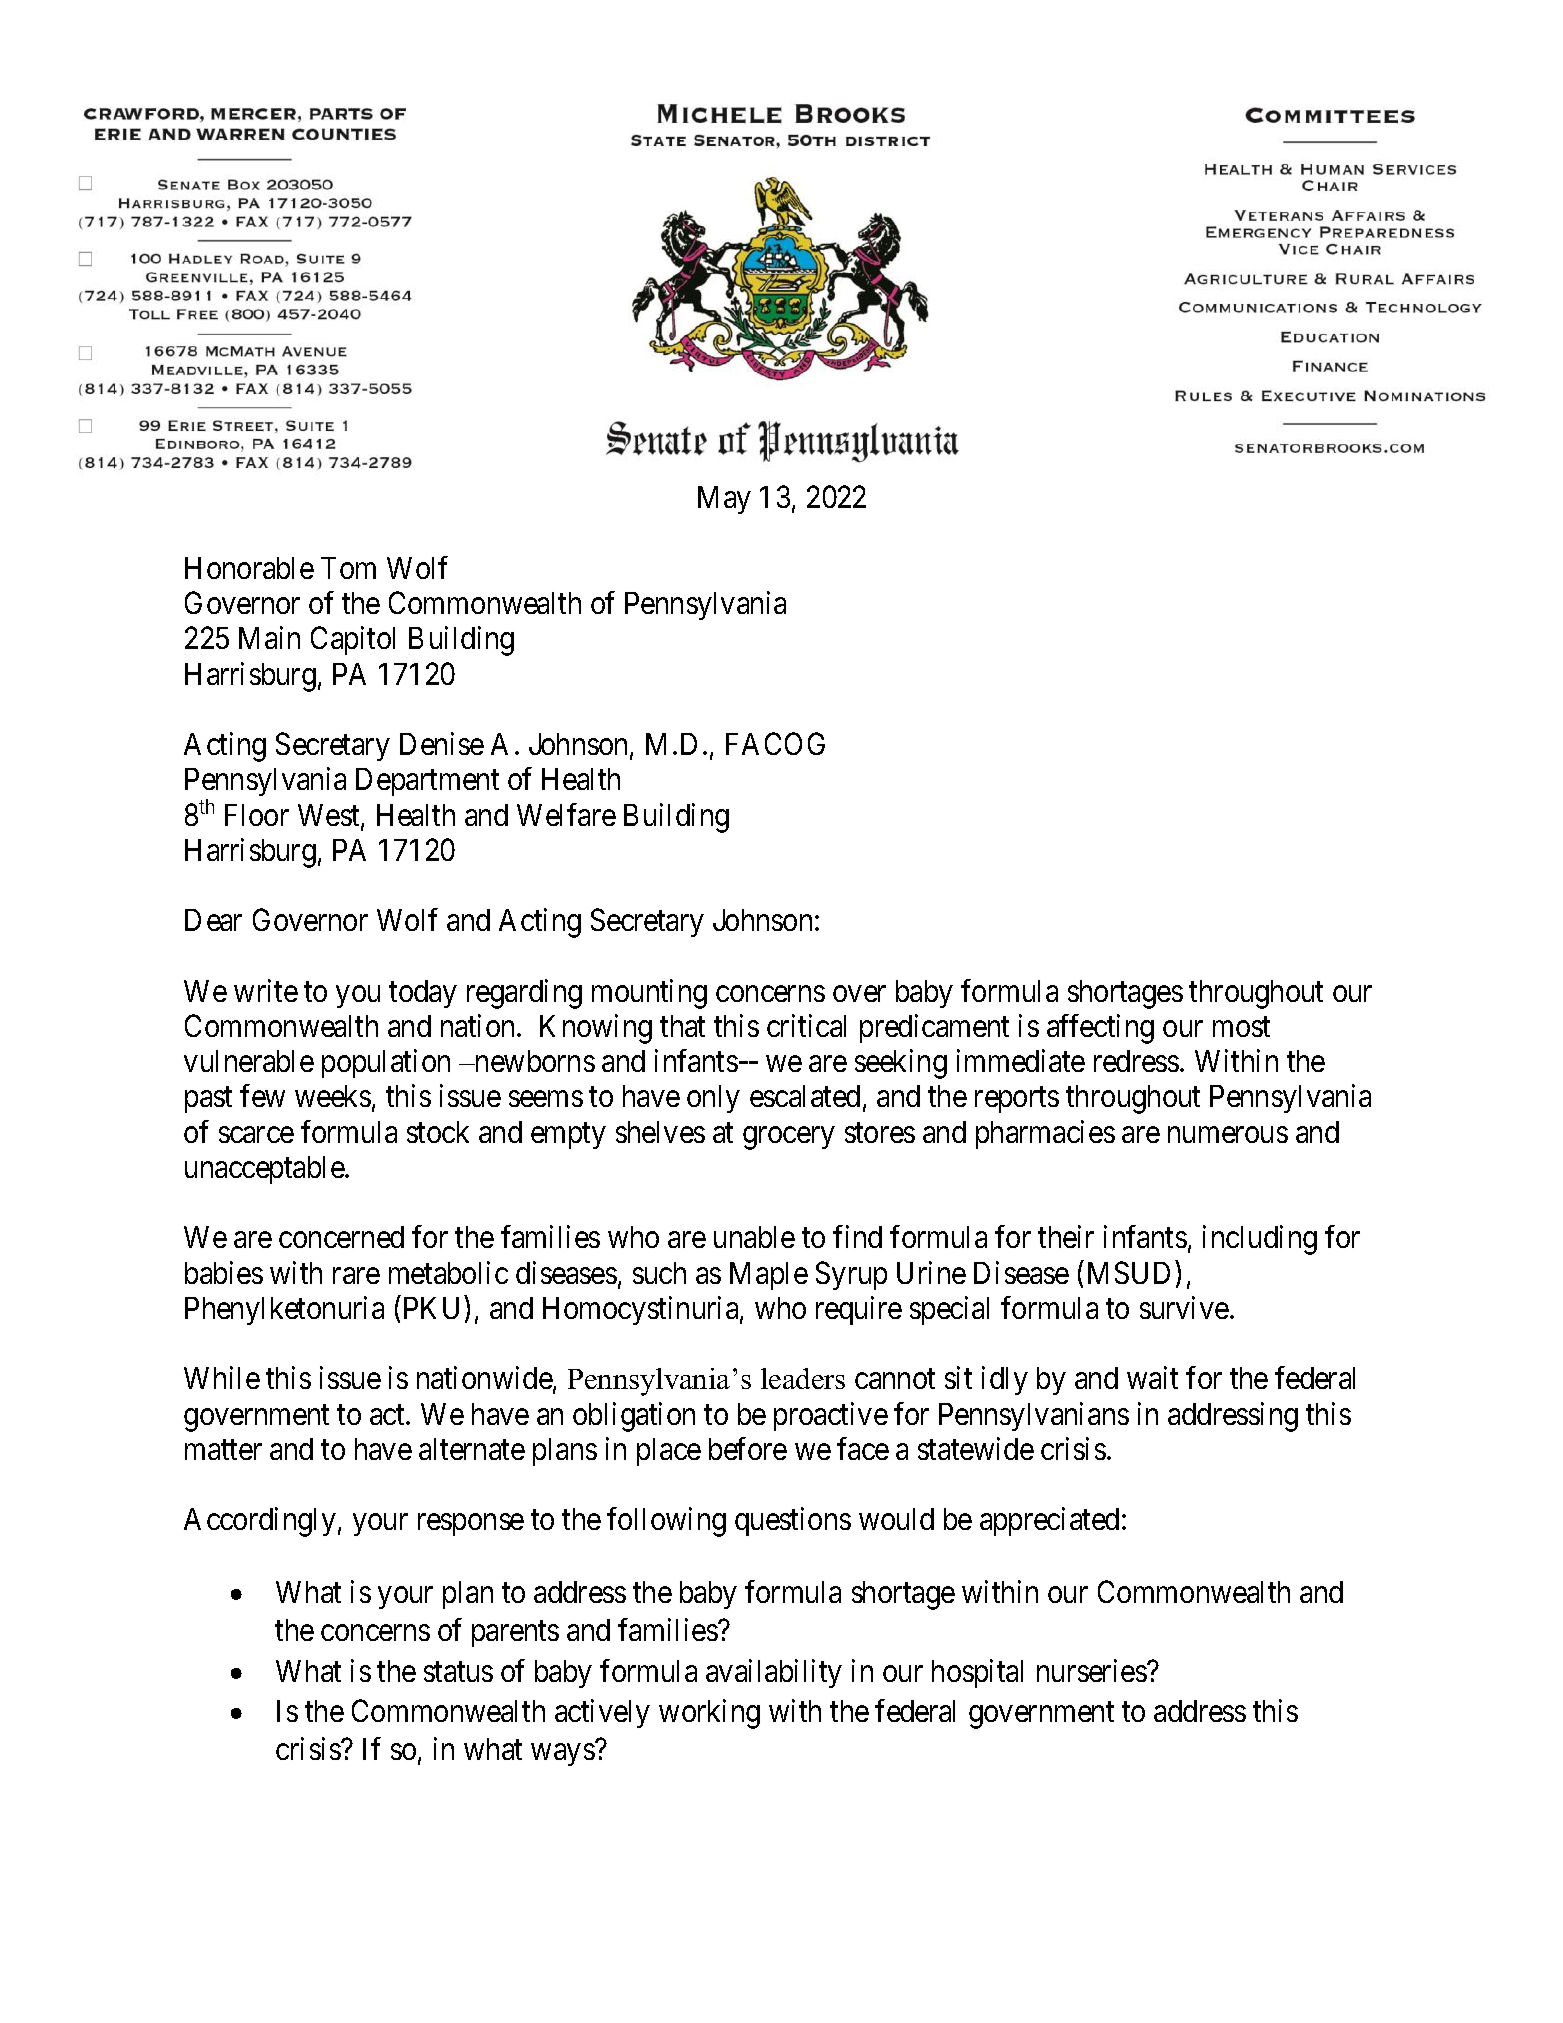  Describe the element at coordinates (724, 500) in the document. I see `May` at that location.
